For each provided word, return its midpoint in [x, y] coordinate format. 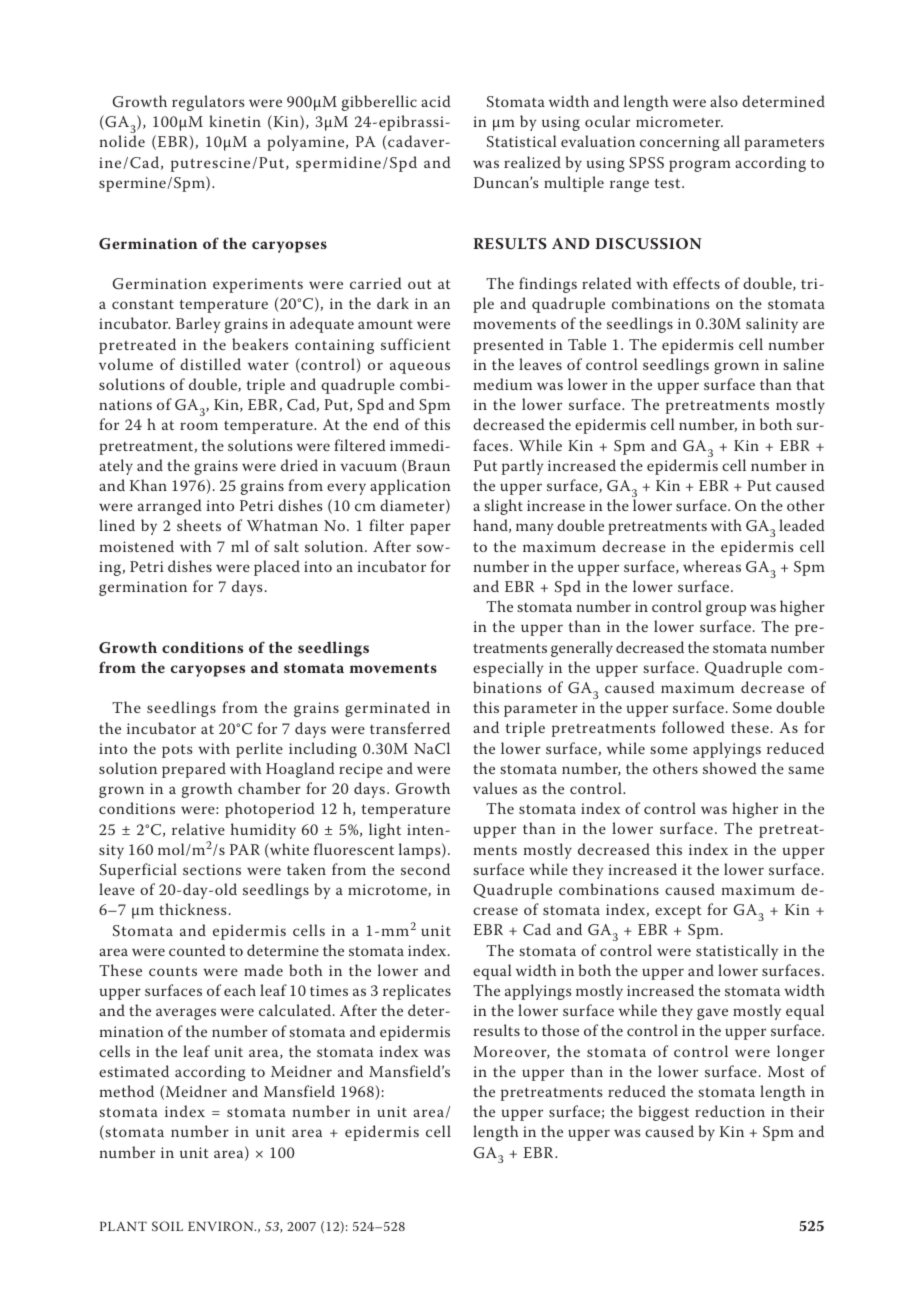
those [560, 1030]
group [726, 610]
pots [177, 751]
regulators [208, 103]
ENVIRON [222, 1226]
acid [435, 101]
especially [508, 669]
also [724, 101]
